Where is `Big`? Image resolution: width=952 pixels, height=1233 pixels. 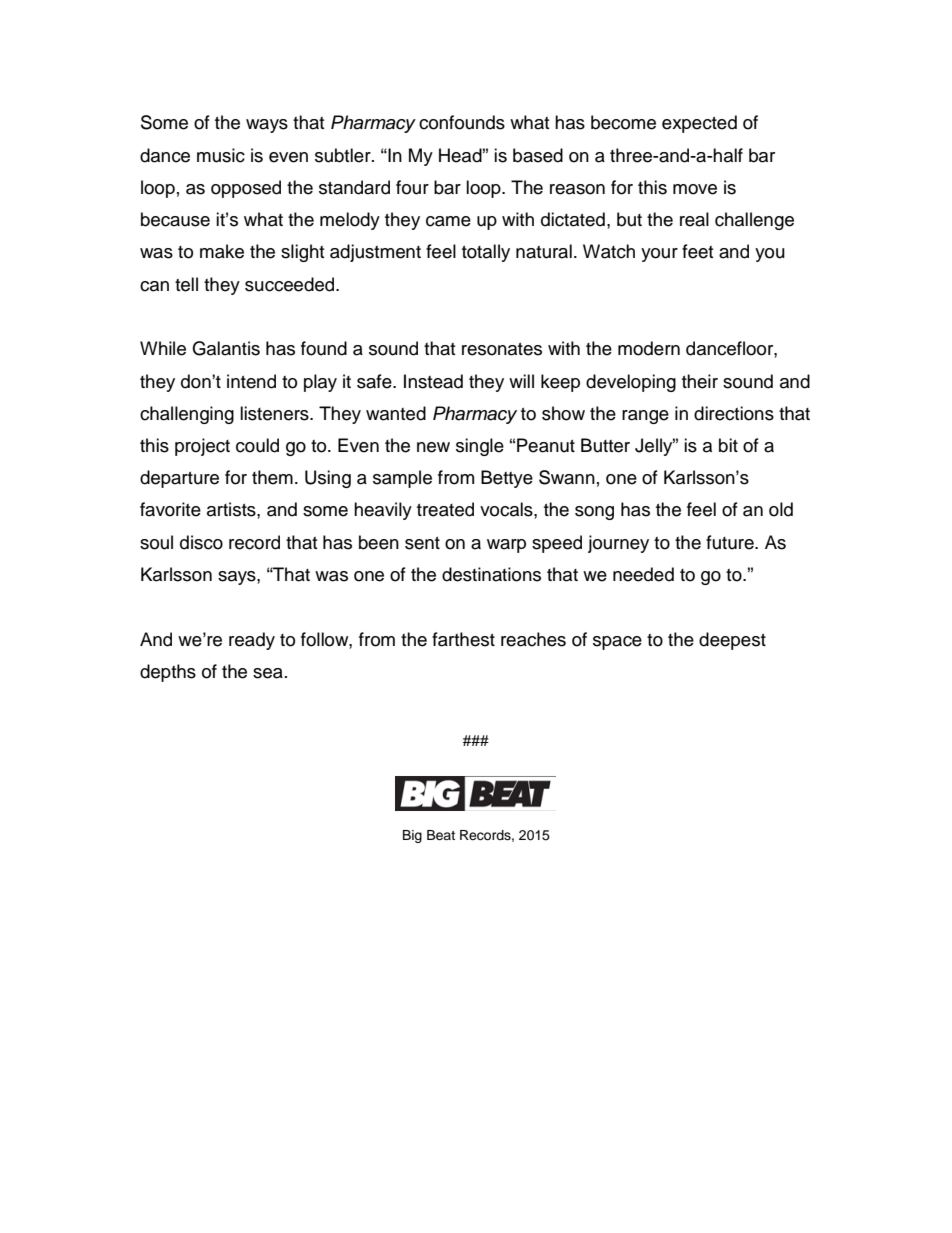
Big is located at coordinates (412, 836).
